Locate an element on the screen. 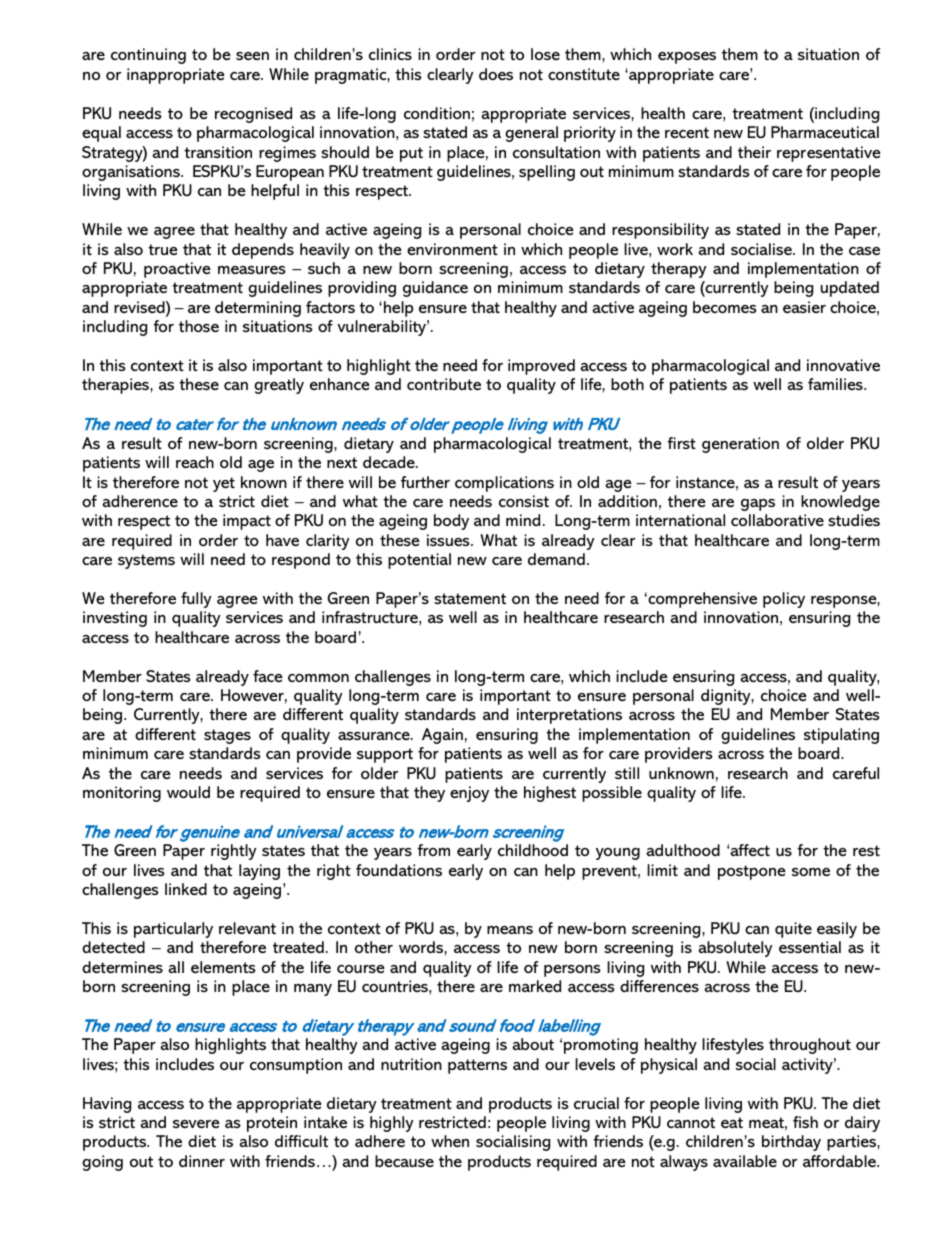 The width and height of the screenshot is (952, 1233). continuing is located at coordinates (148, 56).
